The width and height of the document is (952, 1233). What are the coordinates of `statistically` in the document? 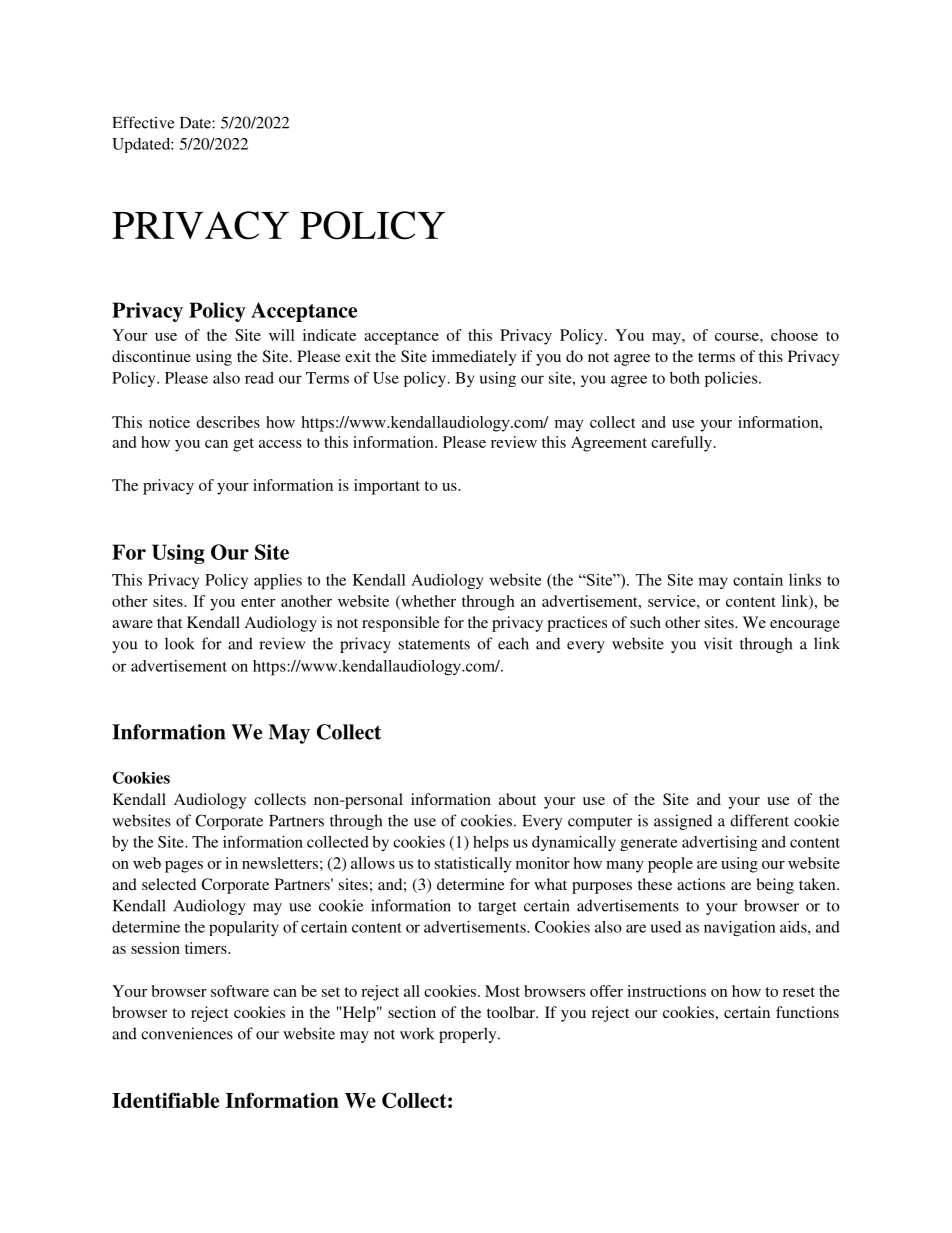 It's located at (473, 865).
